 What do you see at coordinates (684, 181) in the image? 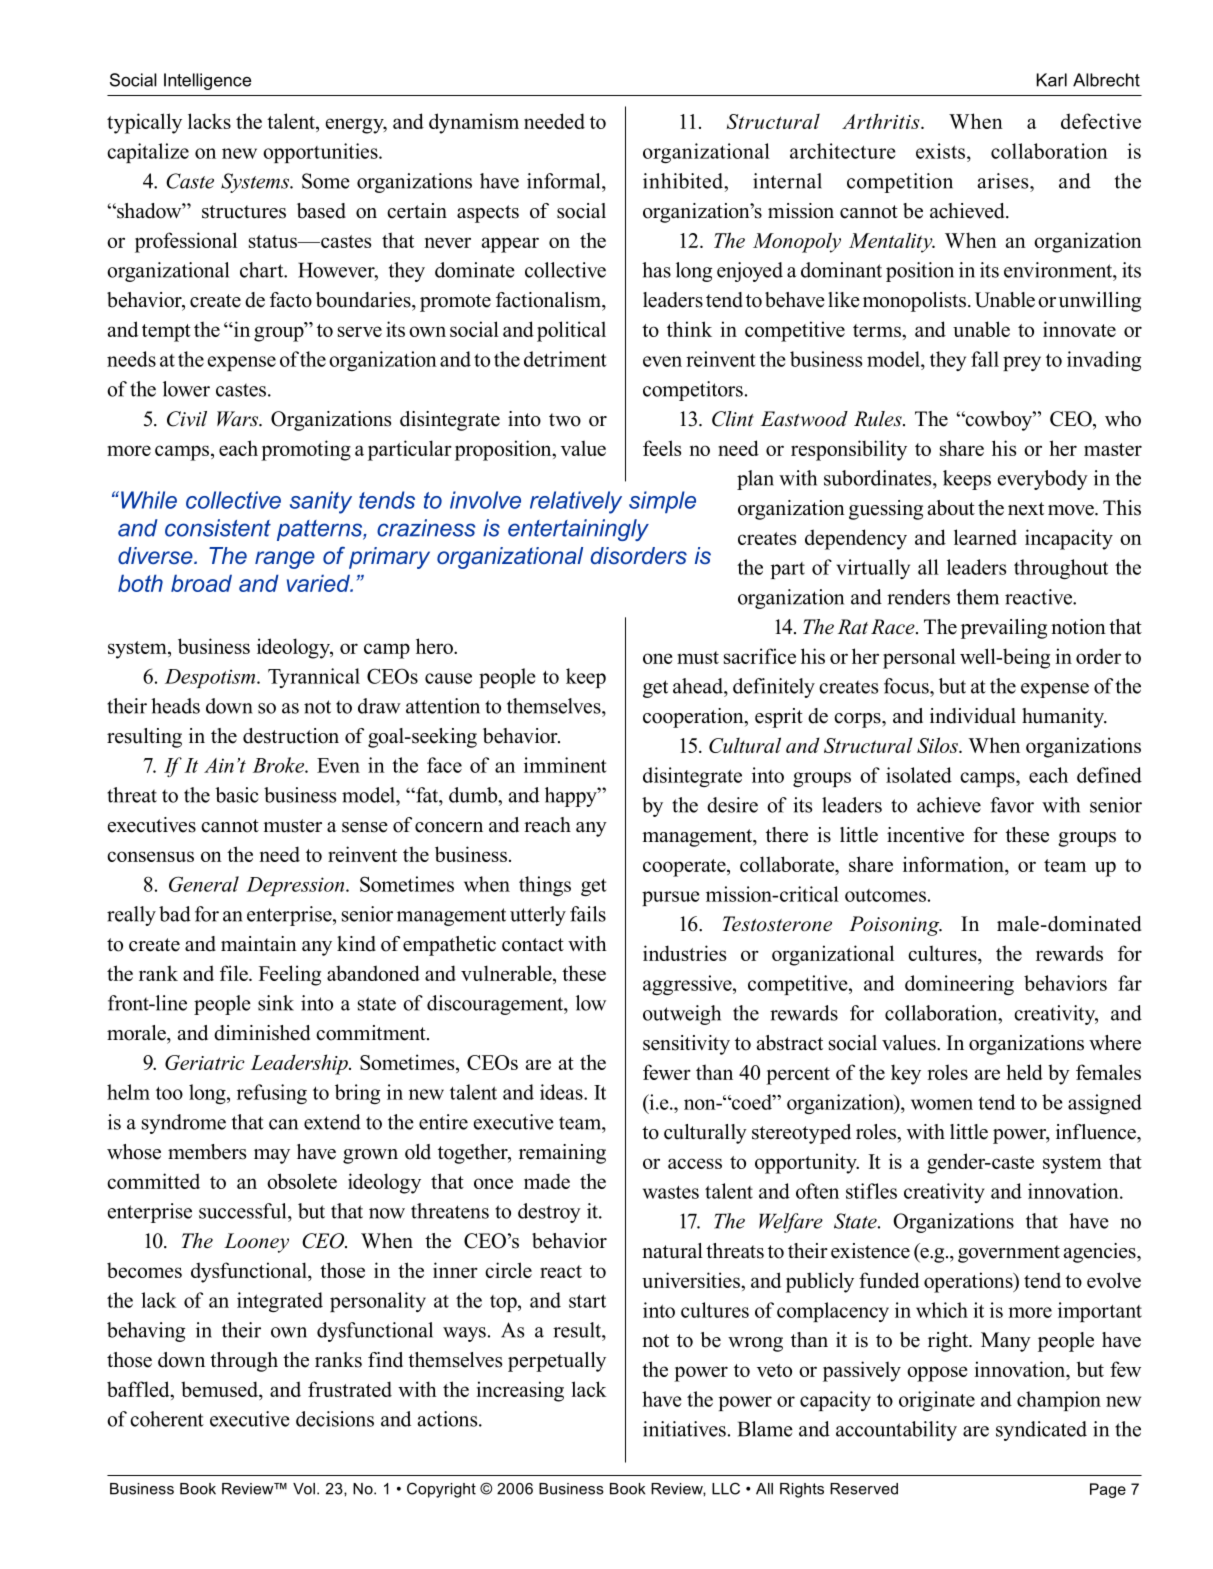
I see `inhibited` at bounding box center [684, 181].
